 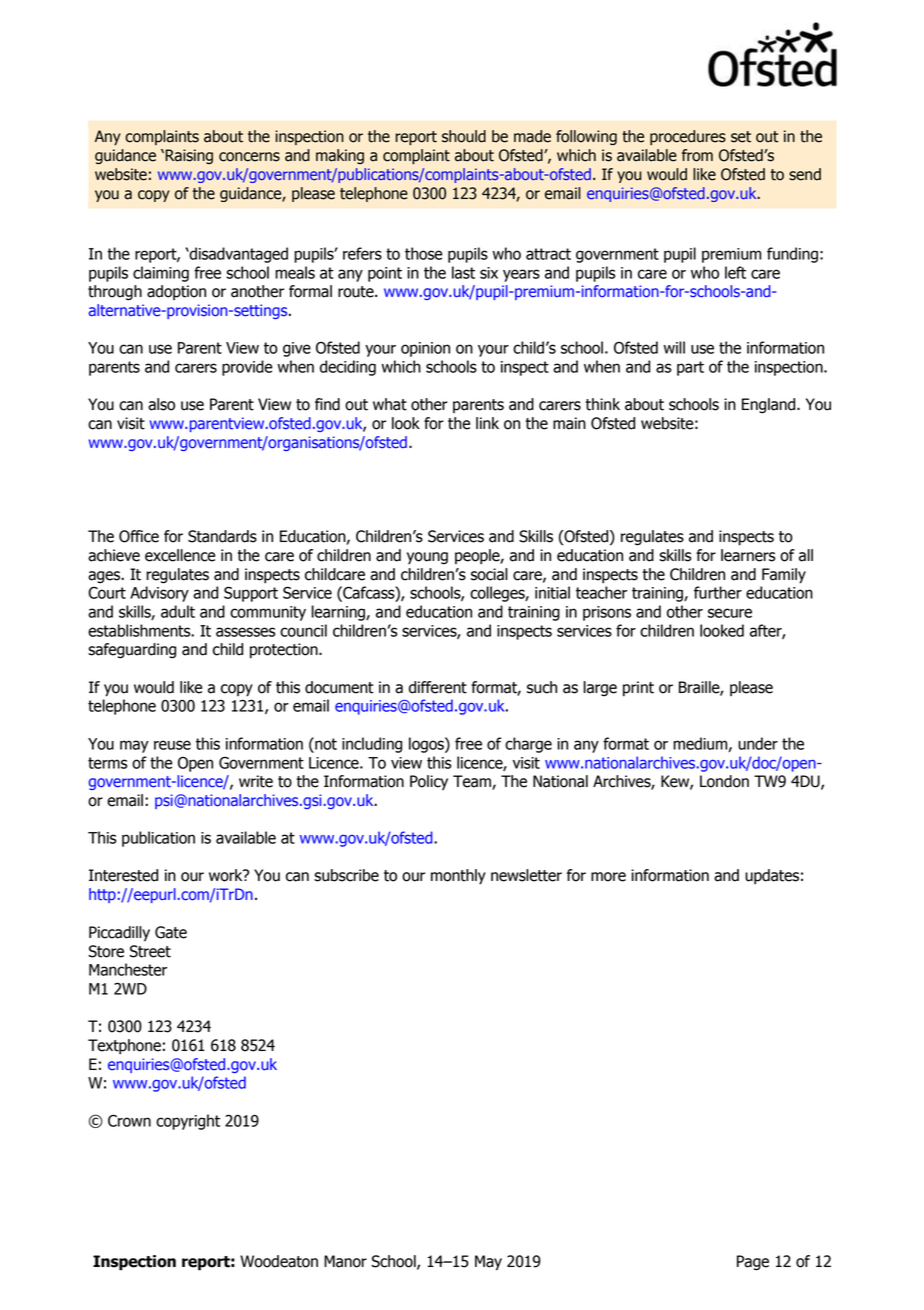 What do you see at coordinates (172, 745) in the screenshot?
I see `reuse` at bounding box center [172, 745].
